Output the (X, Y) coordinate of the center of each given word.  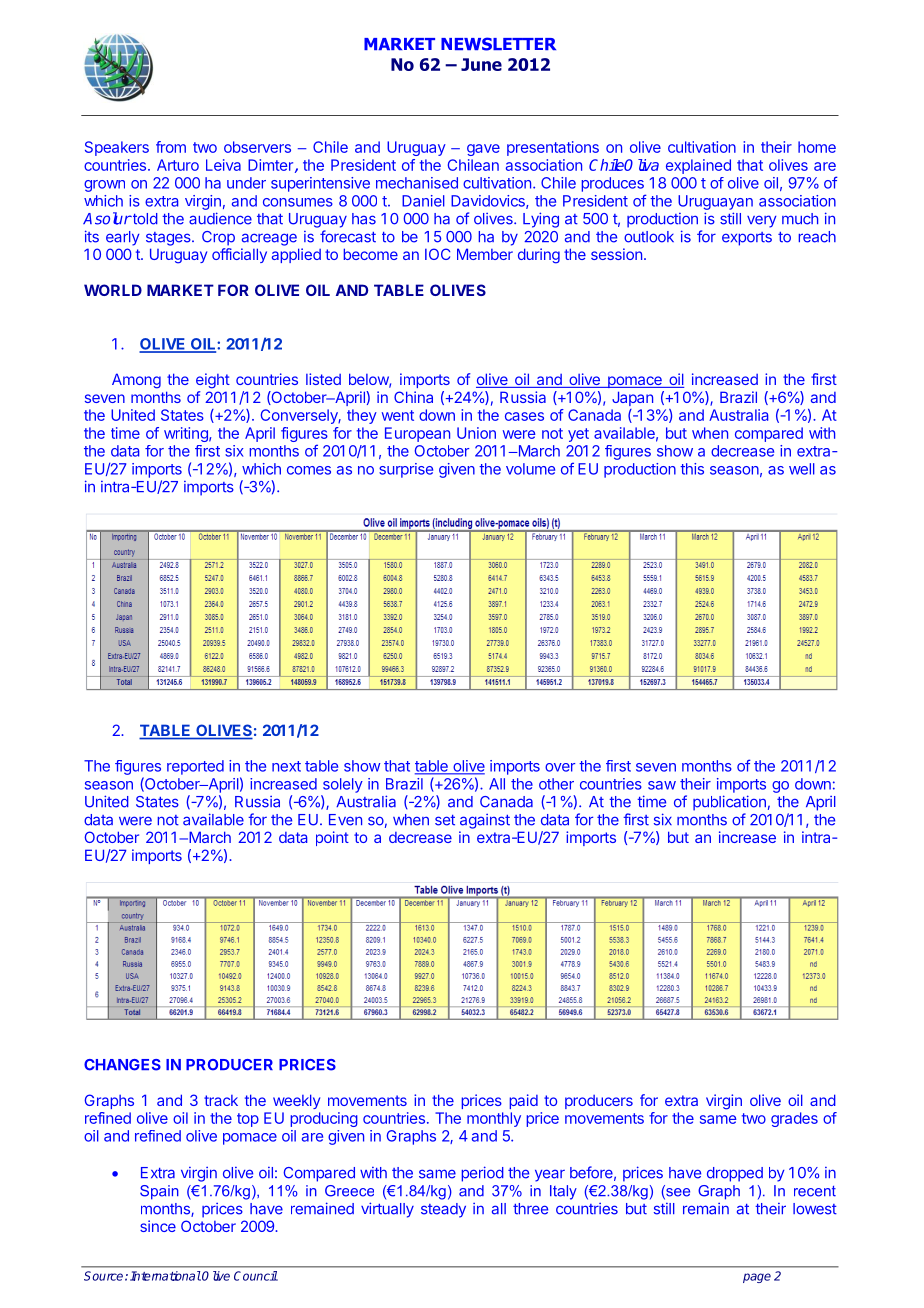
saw (662, 785)
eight (213, 381)
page (757, 1278)
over (560, 767)
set (445, 820)
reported (195, 767)
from (171, 147)
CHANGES (122, 1065)
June (481, 64)
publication (729, 803)
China (413, 397)
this (692, 469)
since (158, 1226)
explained (698, 166)
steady (443, 1210)
